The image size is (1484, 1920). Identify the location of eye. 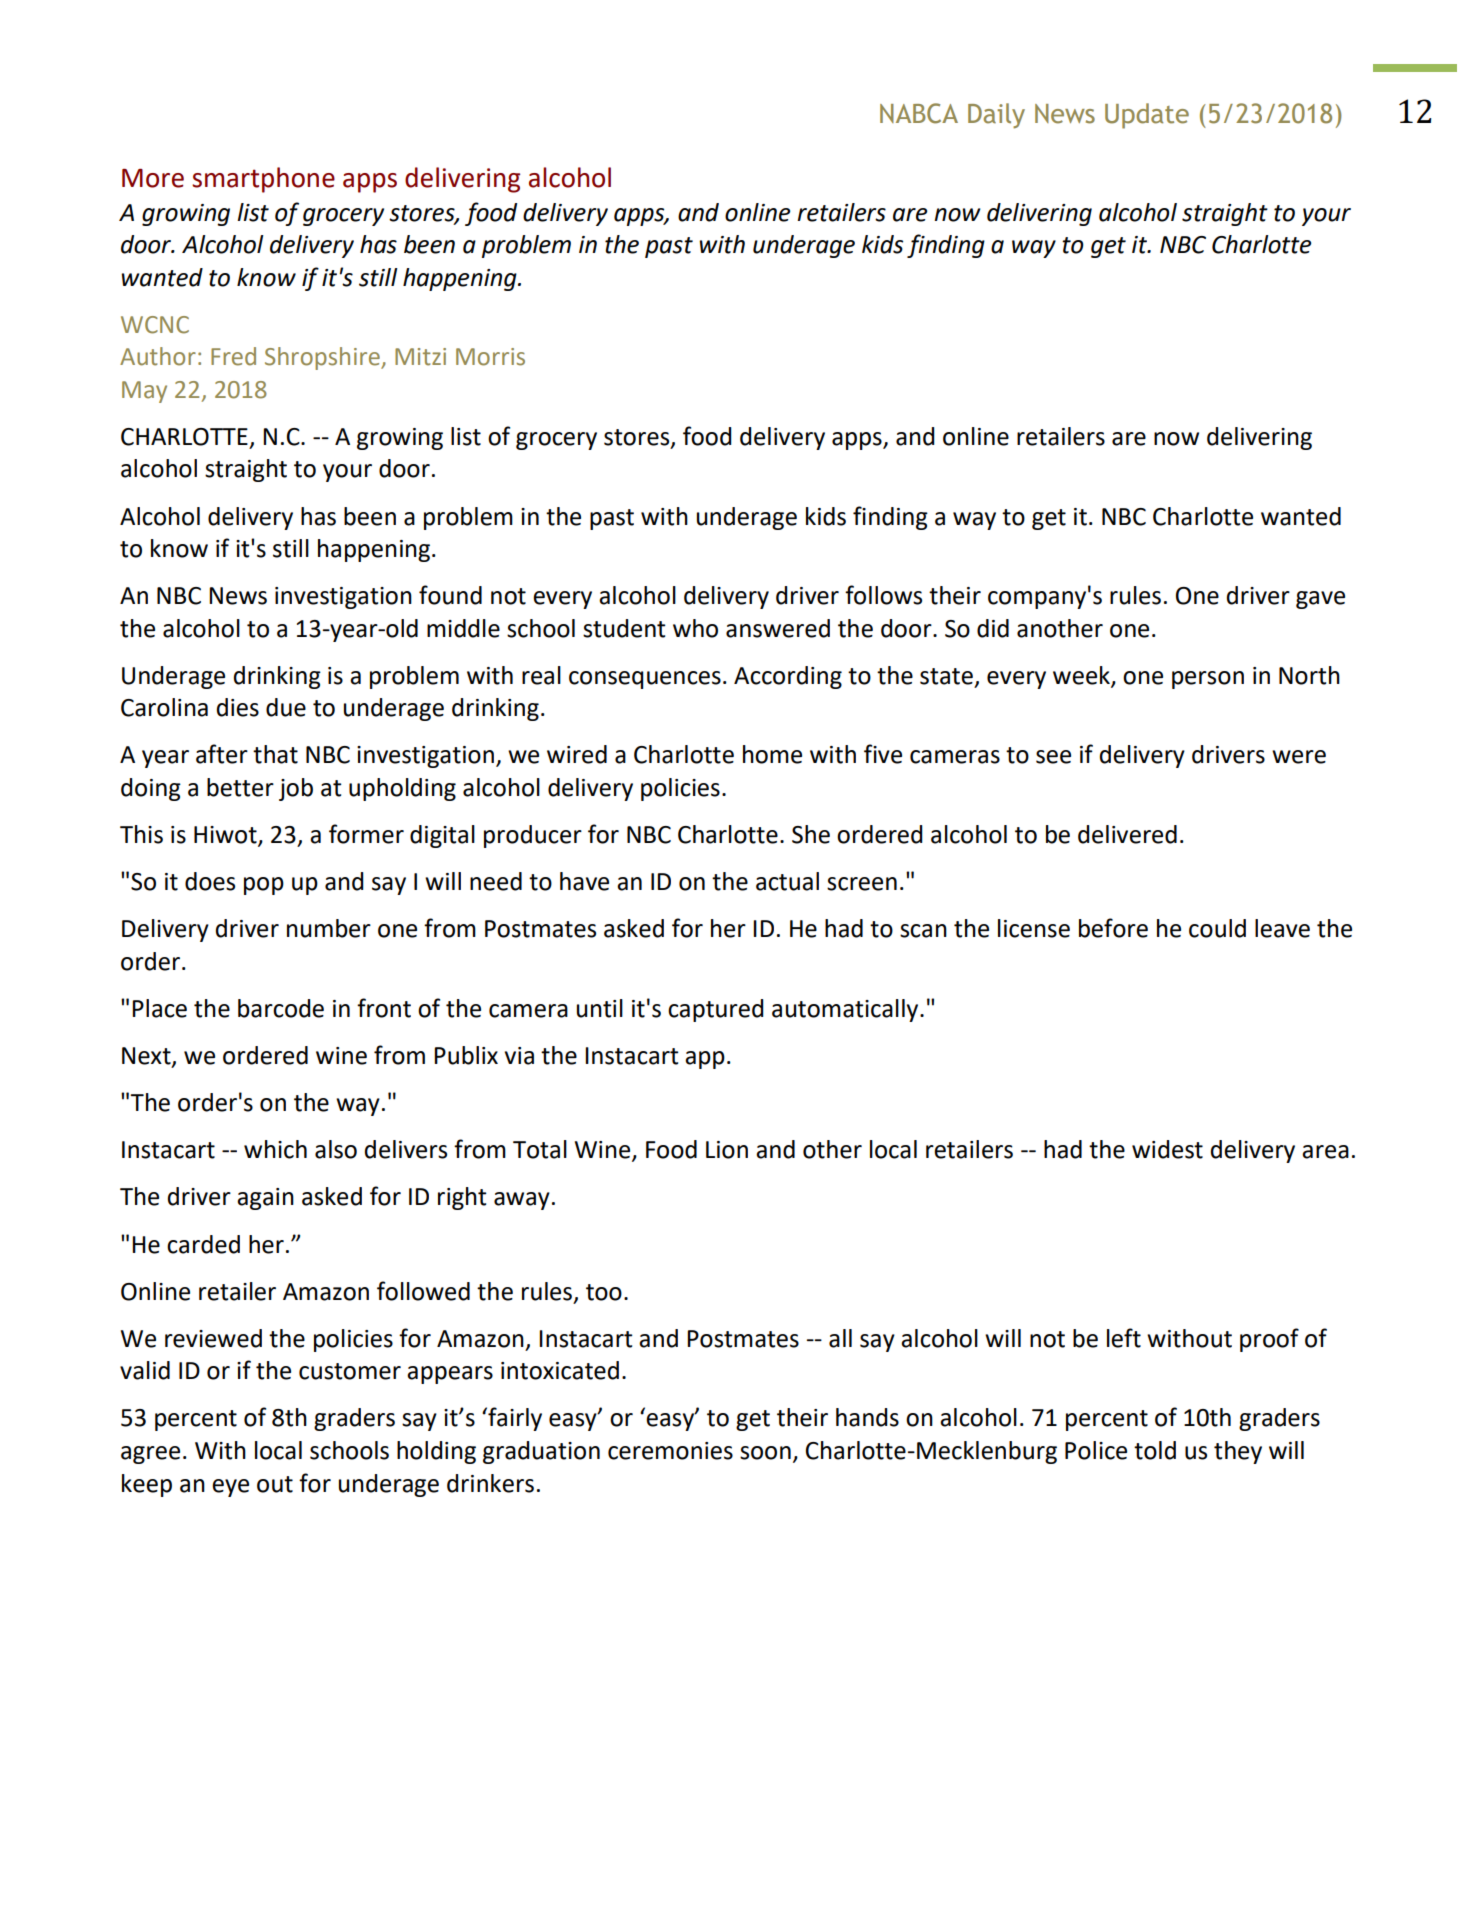
(230, 1488).
